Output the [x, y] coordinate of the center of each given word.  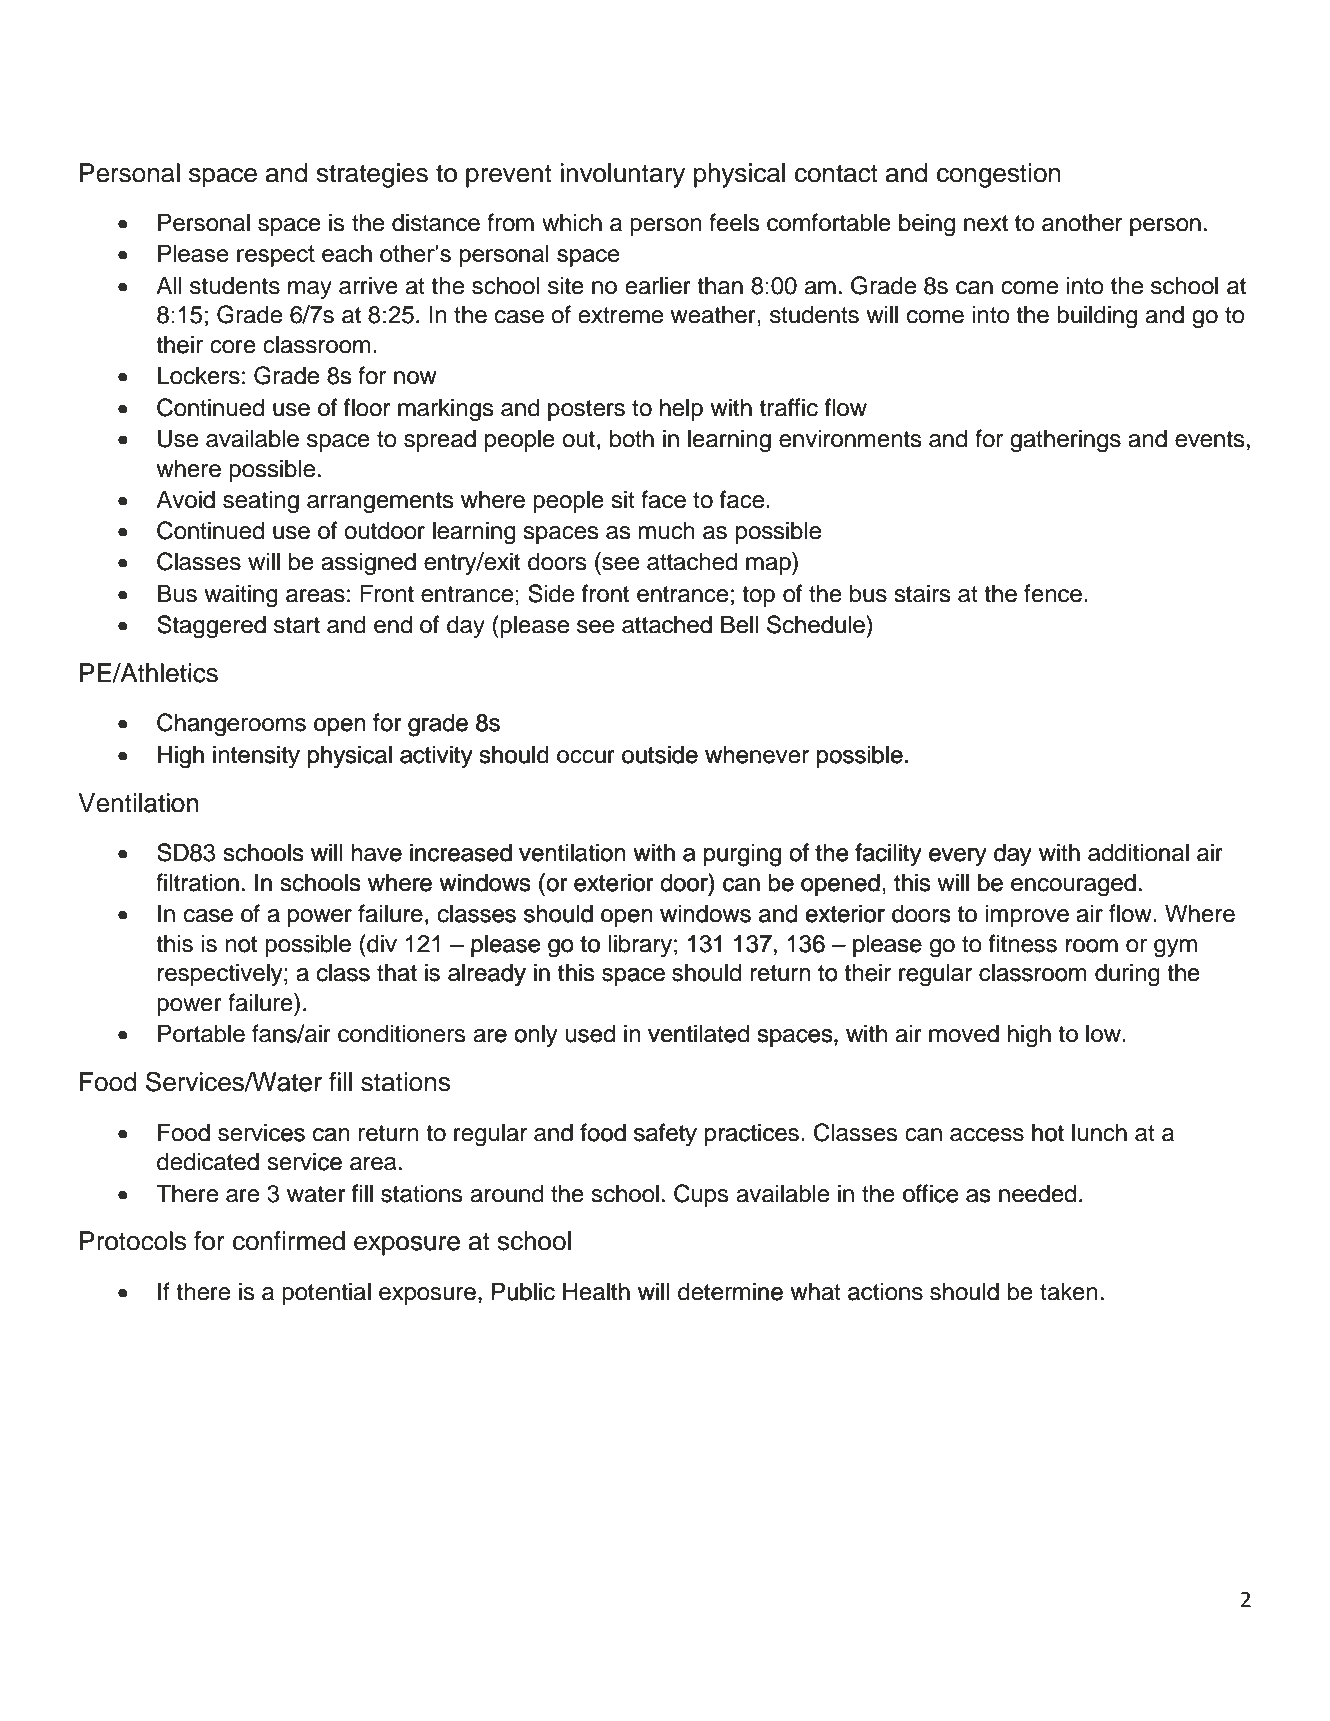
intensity [256, 756]
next [986, 223]
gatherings [1065, 441]
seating [261, 502]
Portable [201, 1033]
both [632, 438]
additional [1138, 852]
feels [734, 222]
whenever [757, 755]
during [1127, 975]
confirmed [289, 1241]
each [347, 253]
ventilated [698, 1033]
